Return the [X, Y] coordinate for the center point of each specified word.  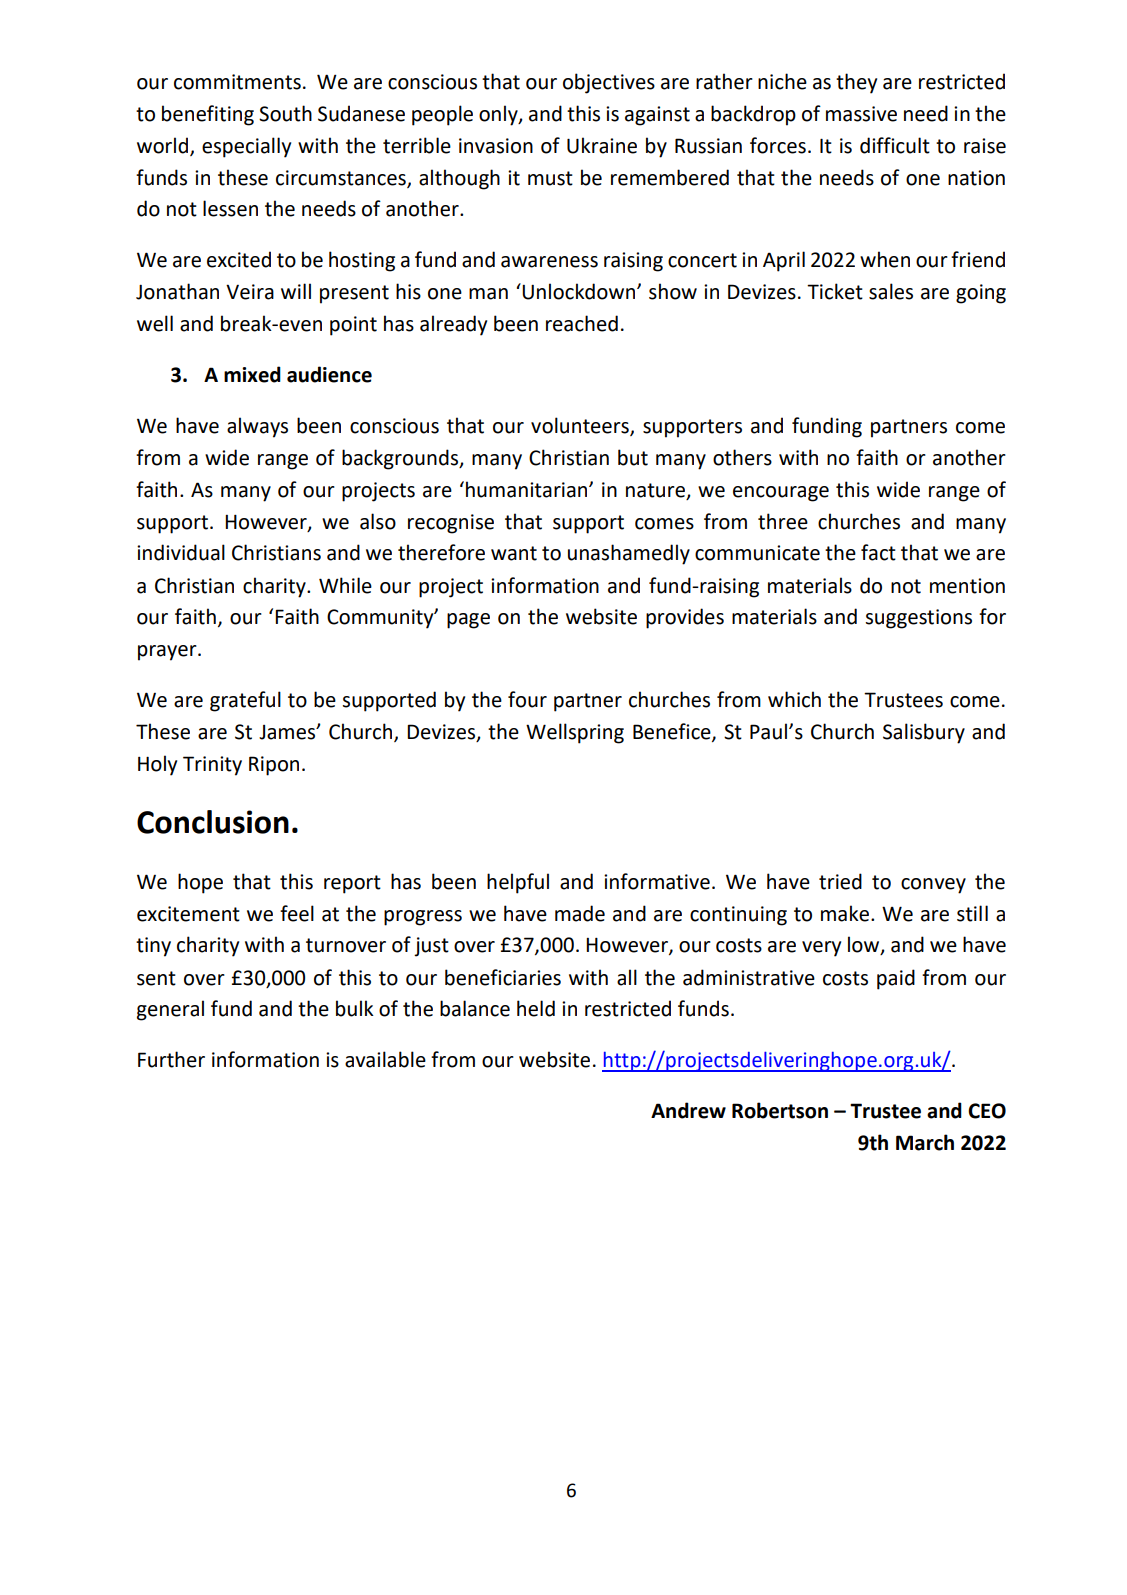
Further [171, 1059]
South [285, 113]
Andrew [688, 1110]
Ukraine [602, 145]
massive [861, 114]
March [925, 1142]
